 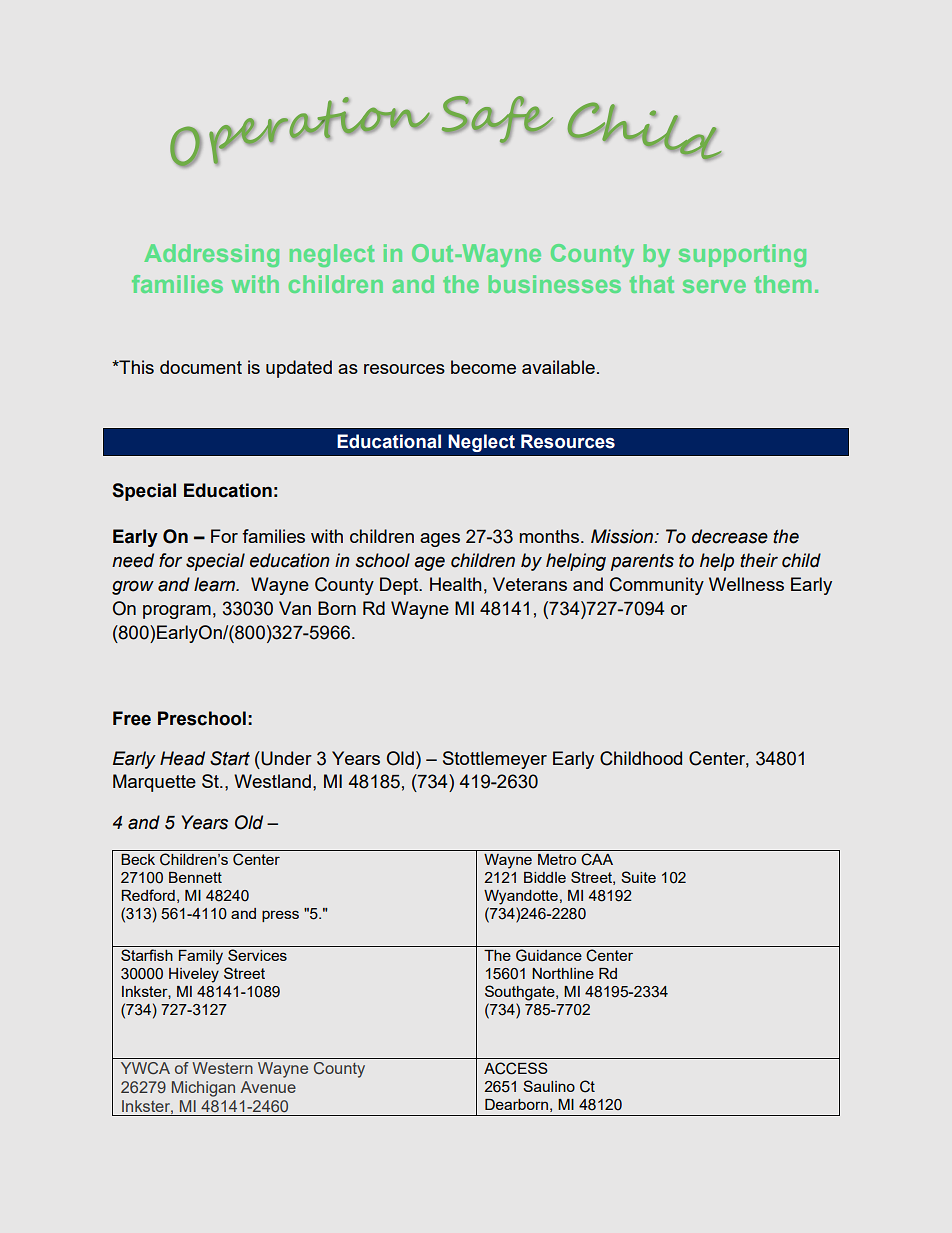 What do you see at coordinates (714, 286) in the image?
I see `serve` at bounding box center [714, 286].
